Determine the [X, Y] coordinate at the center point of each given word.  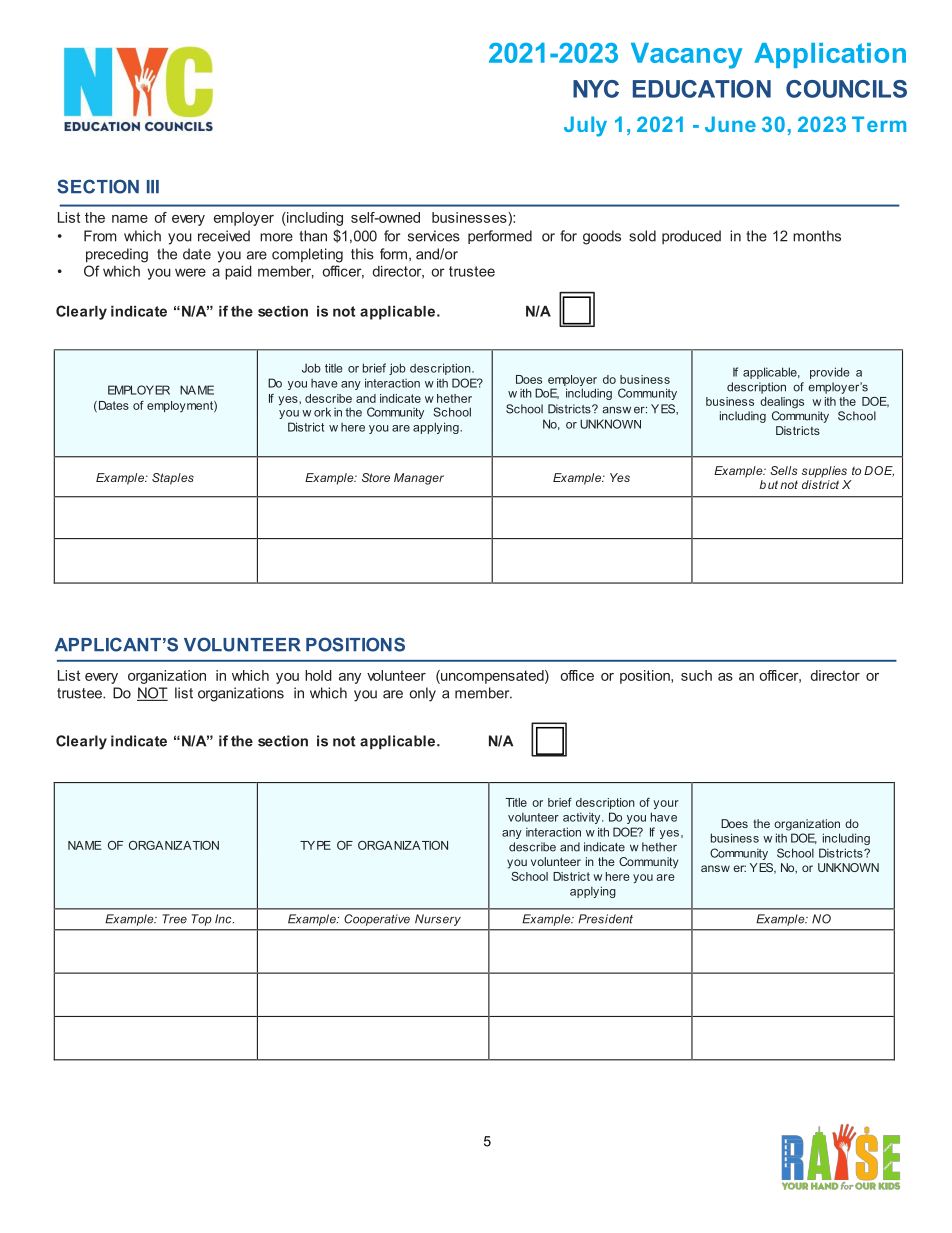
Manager [419, 479]
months [817, 236]
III [153, 186]
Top [202, 920]
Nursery [438, 920]
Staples [173, 479]
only [423, 694]
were [190, 272]
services [434, 236]
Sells [783, 470]
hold [318, 675]
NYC [596, 89]
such [696, 675]
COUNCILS [846, 89]
